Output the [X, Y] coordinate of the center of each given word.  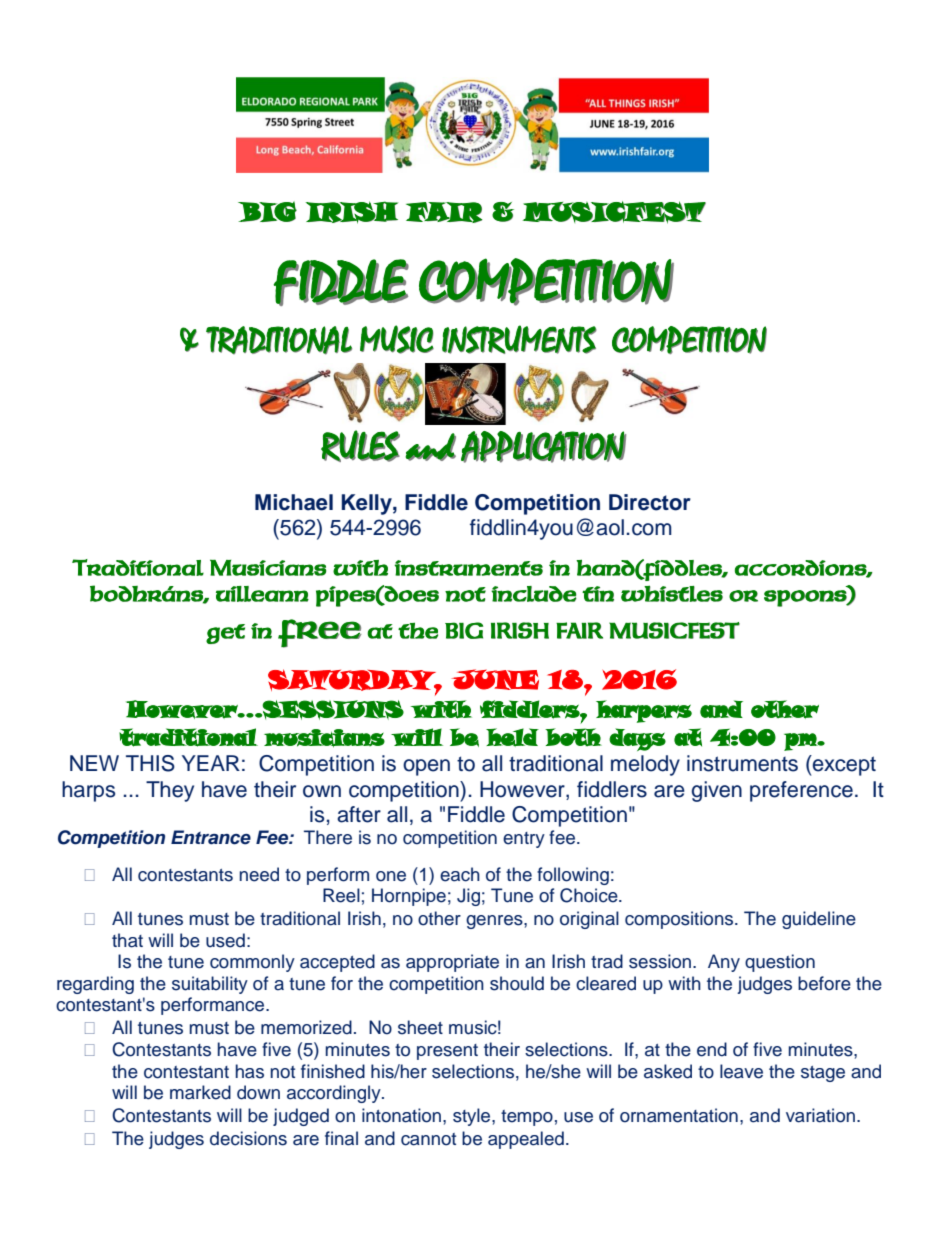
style [473, 1117]
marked [200, 1092]
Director [650, 502]
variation [822, 1115]
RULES [360, 446]
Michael [294, 502]
